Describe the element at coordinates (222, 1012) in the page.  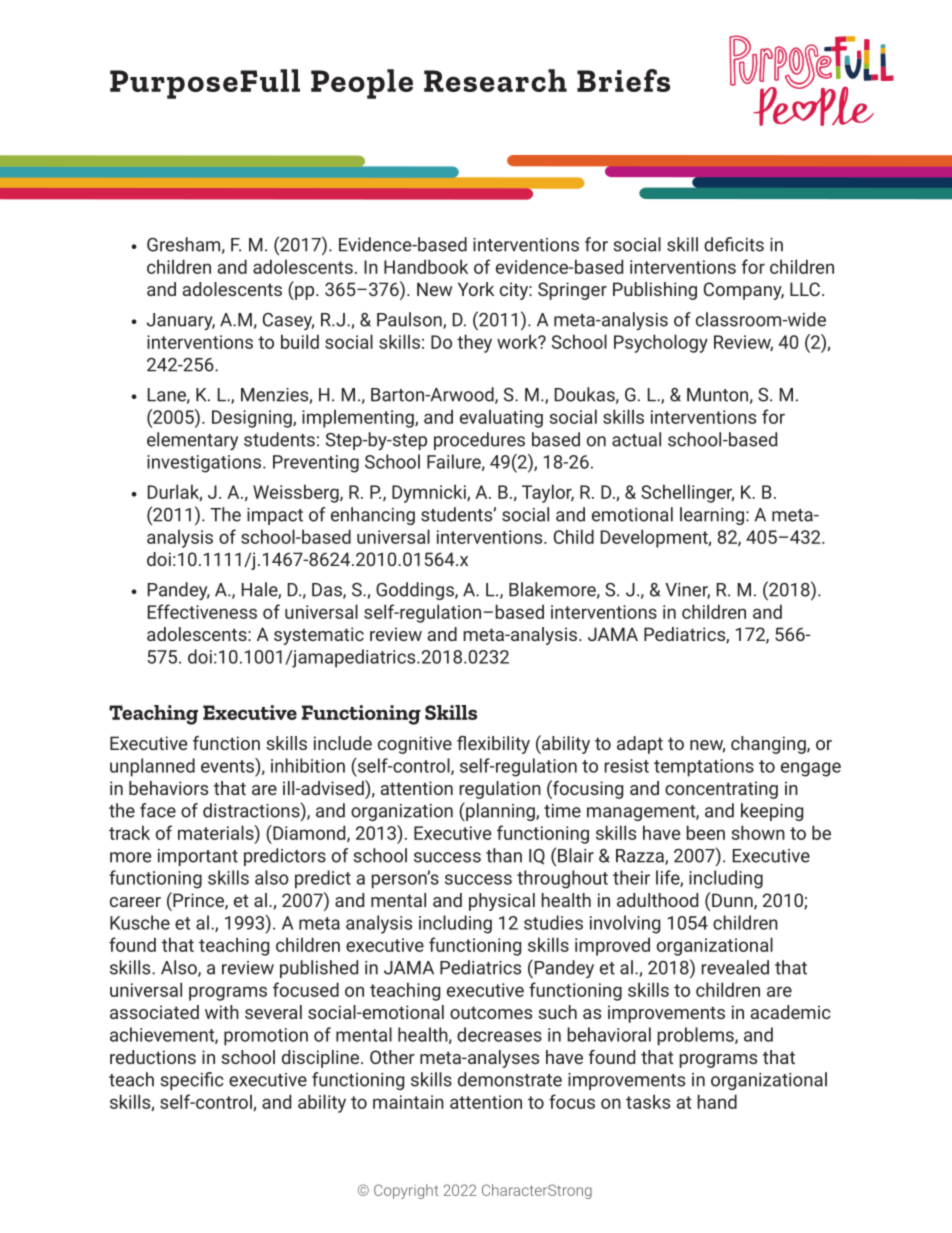
I see `with` at that location.
